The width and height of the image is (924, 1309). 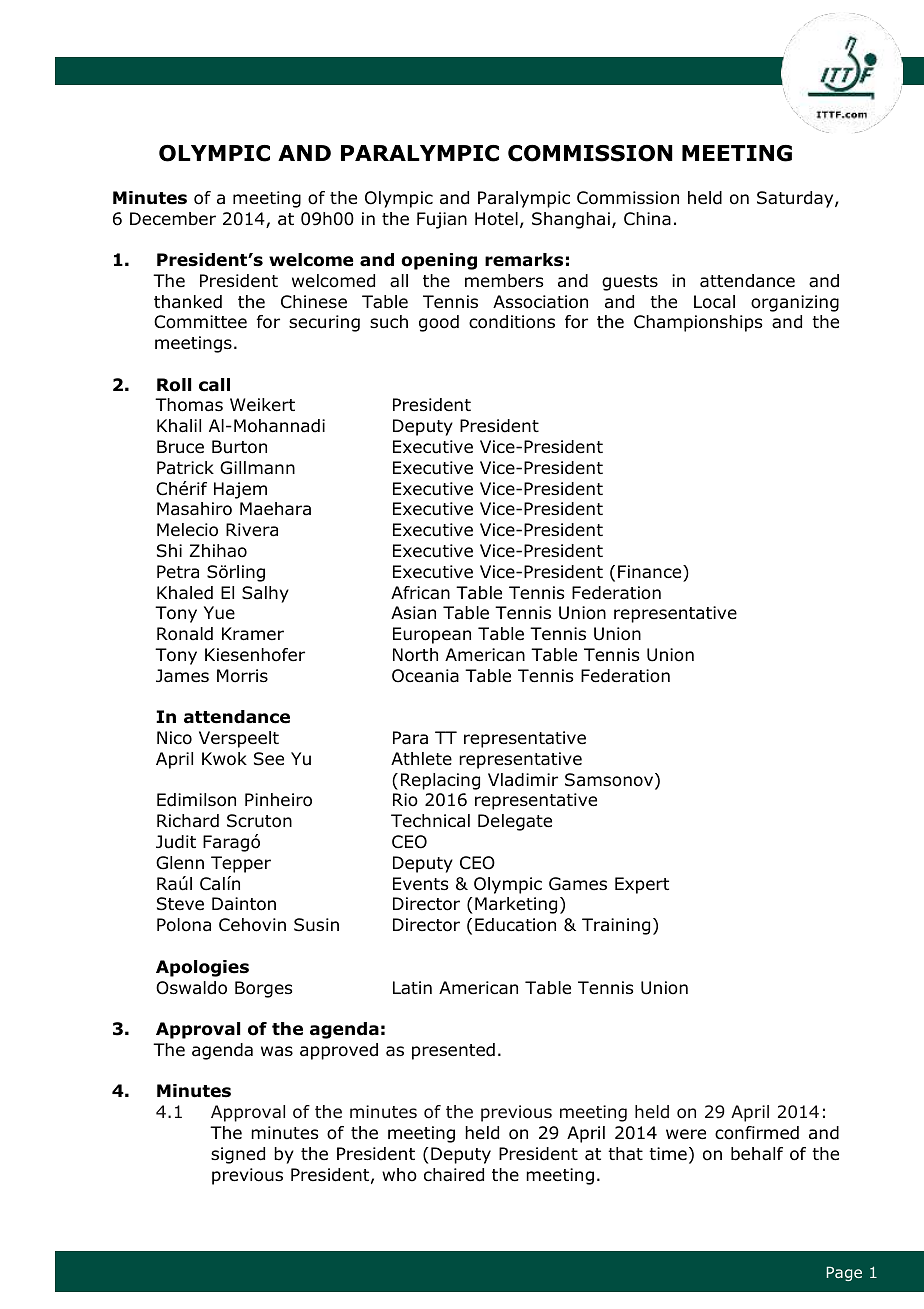 What do you see at coordinates (796, 199) in the image?
I see `Saturday` at bounding box center [796, 199].
